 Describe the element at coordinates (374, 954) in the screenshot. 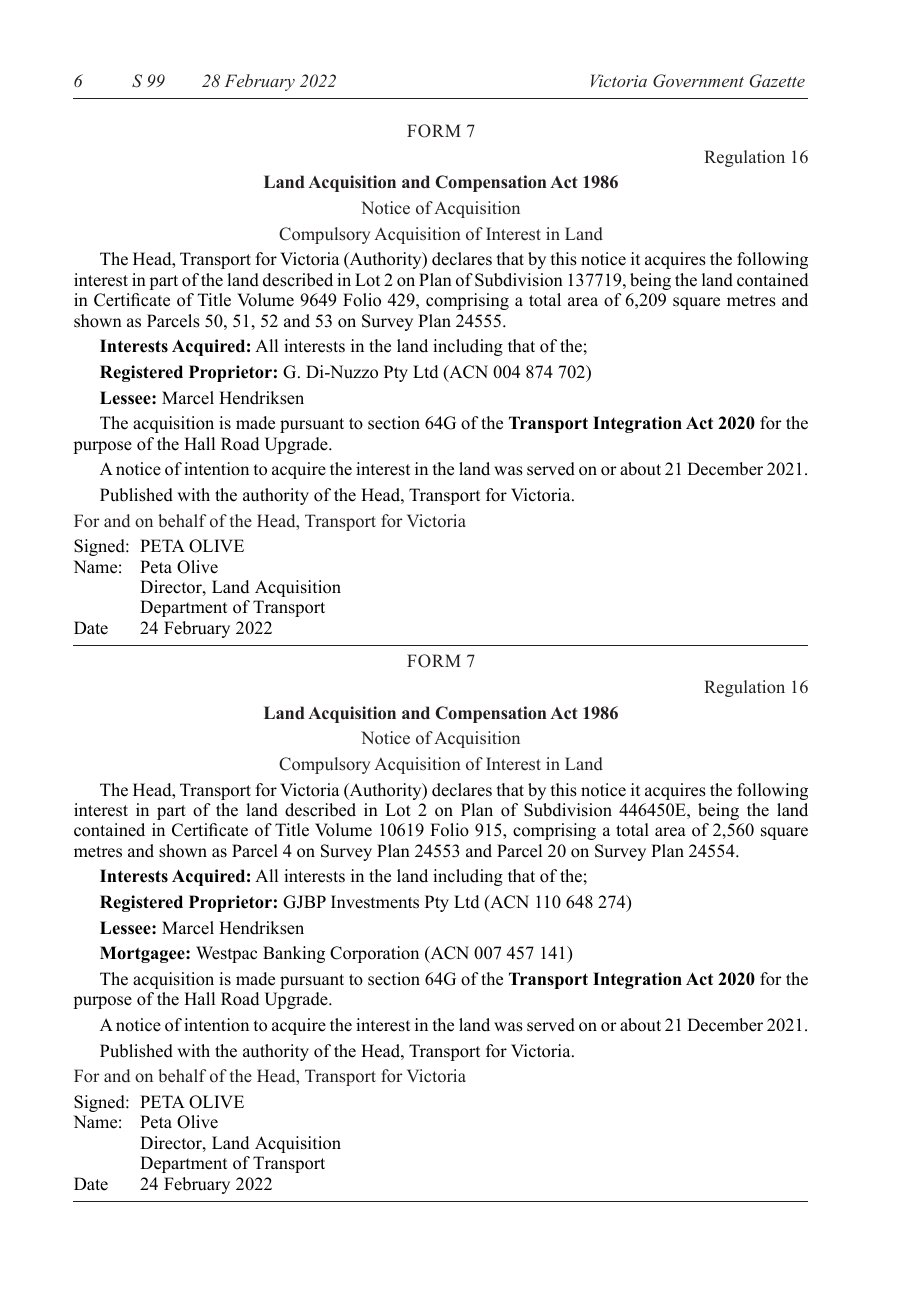

I see `Corporation` at that location.
